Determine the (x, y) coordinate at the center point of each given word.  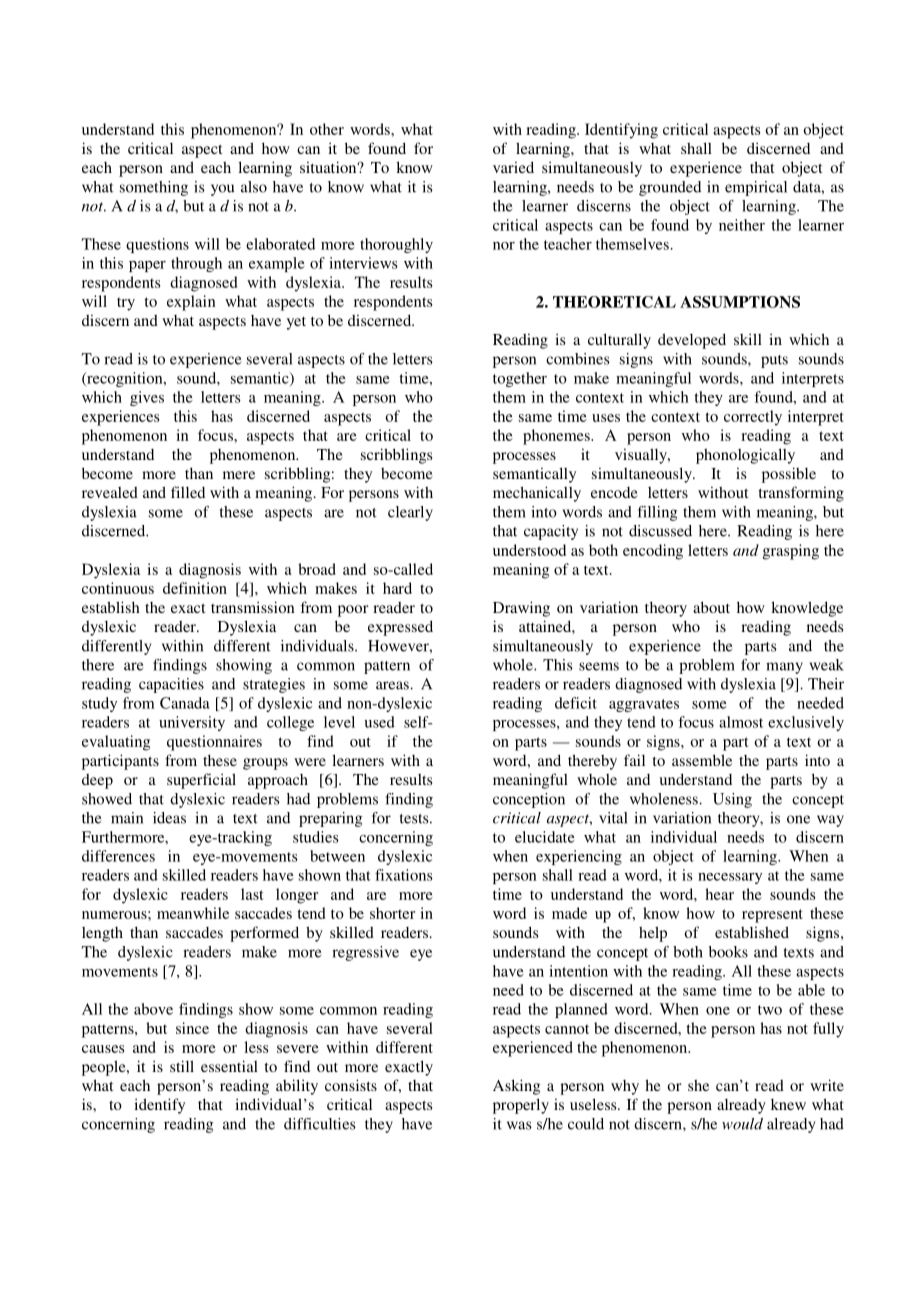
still (182, 1066)
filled (188, 492)
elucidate (545, 837)
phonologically (745, 456)
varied (513, 167)
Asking (516, 1087)
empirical (756, 188)
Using (732, 800)
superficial (201, 781)
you (222, 190)
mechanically (537, 494)
